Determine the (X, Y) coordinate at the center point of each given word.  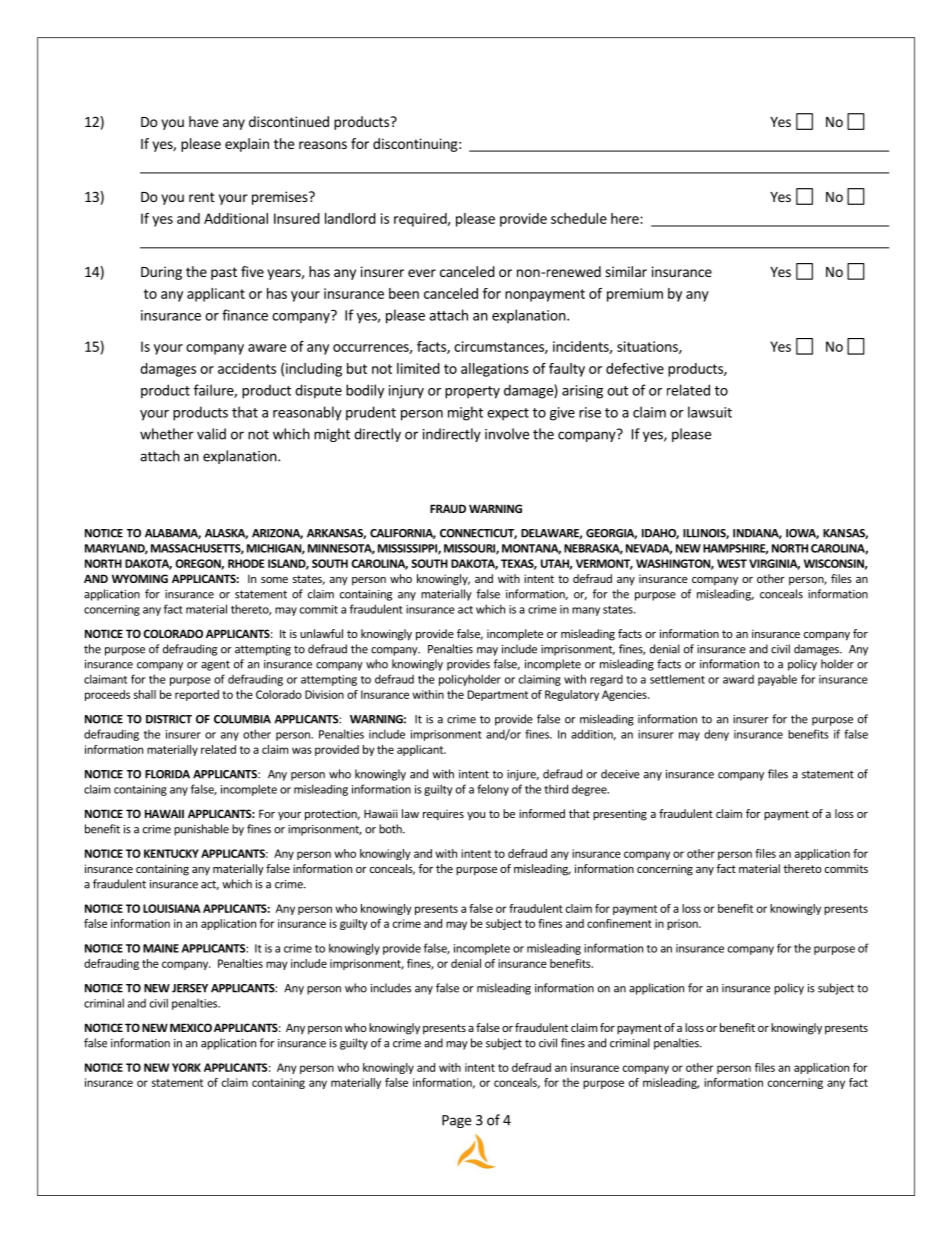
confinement (619, 923)
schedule (579, 218)
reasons (323, 145)
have (203, 121)
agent (215, 665)
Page (456, 1121)
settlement (677, 679)
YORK (186, 1067)
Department (498, 695)
